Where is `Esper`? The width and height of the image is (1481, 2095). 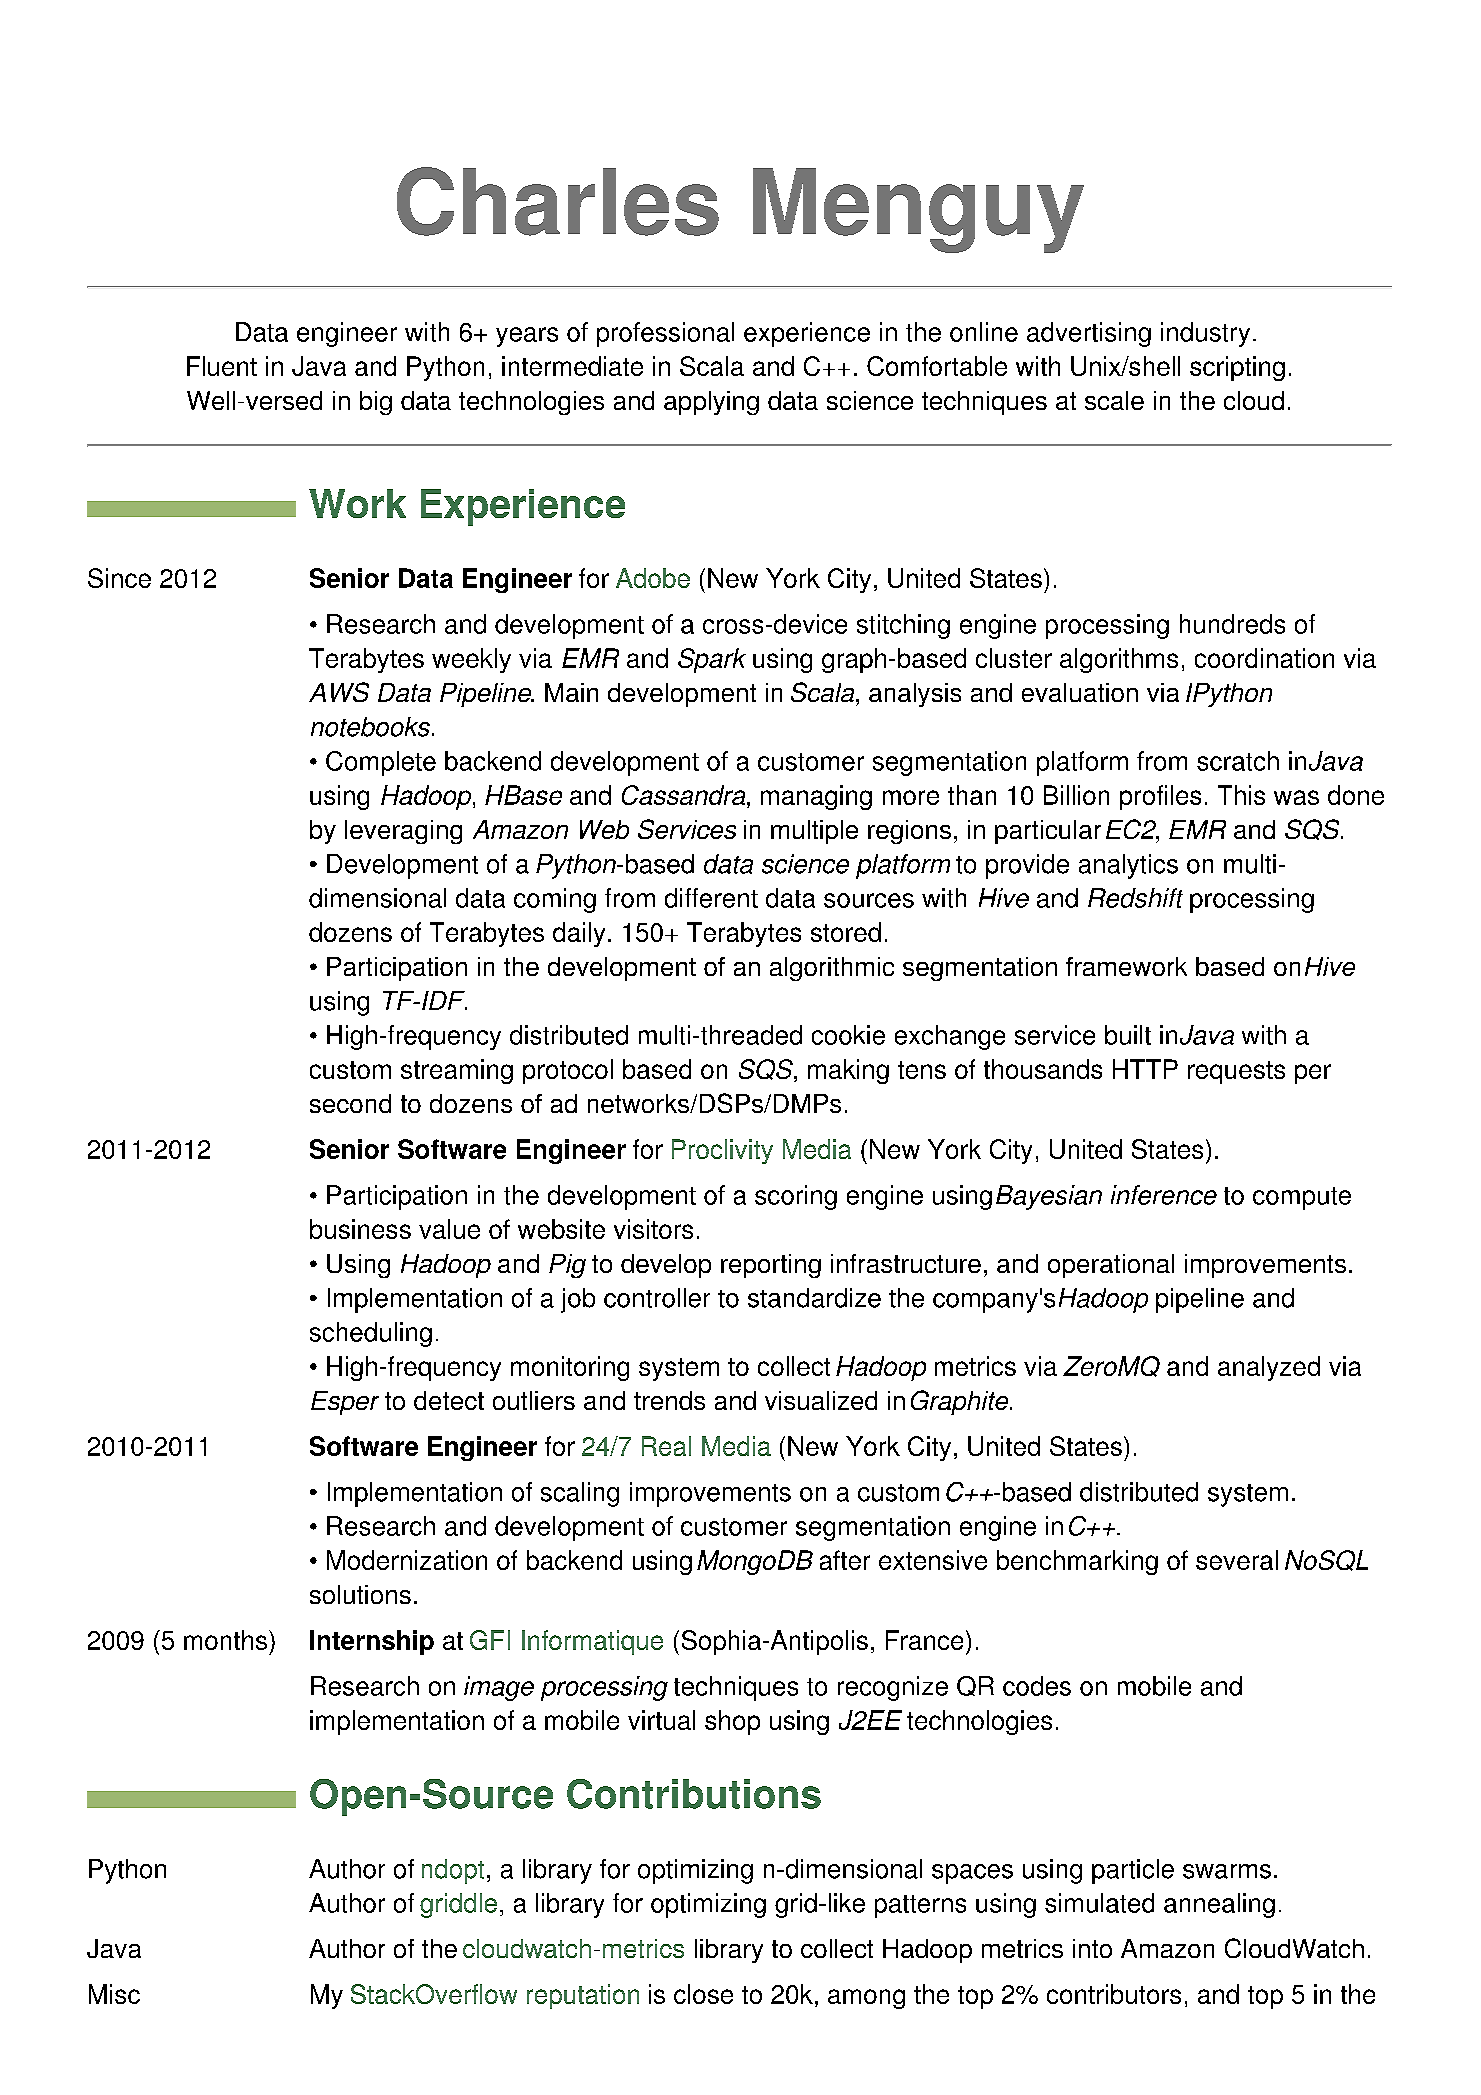
Esper is located at coordinates (345, 1403).
